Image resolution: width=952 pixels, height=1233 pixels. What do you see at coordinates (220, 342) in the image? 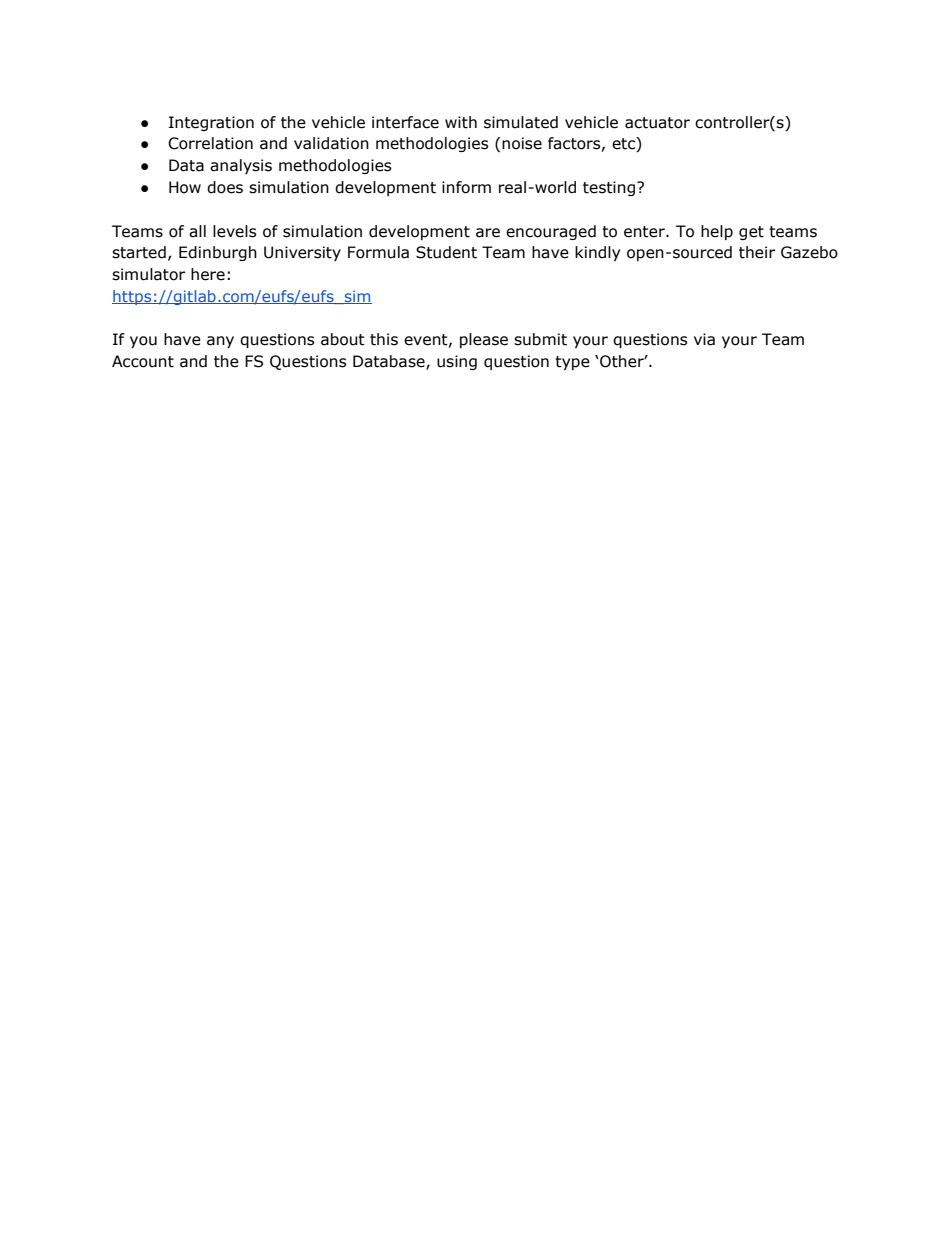
I see `any` at bounding box center [220, 342].
